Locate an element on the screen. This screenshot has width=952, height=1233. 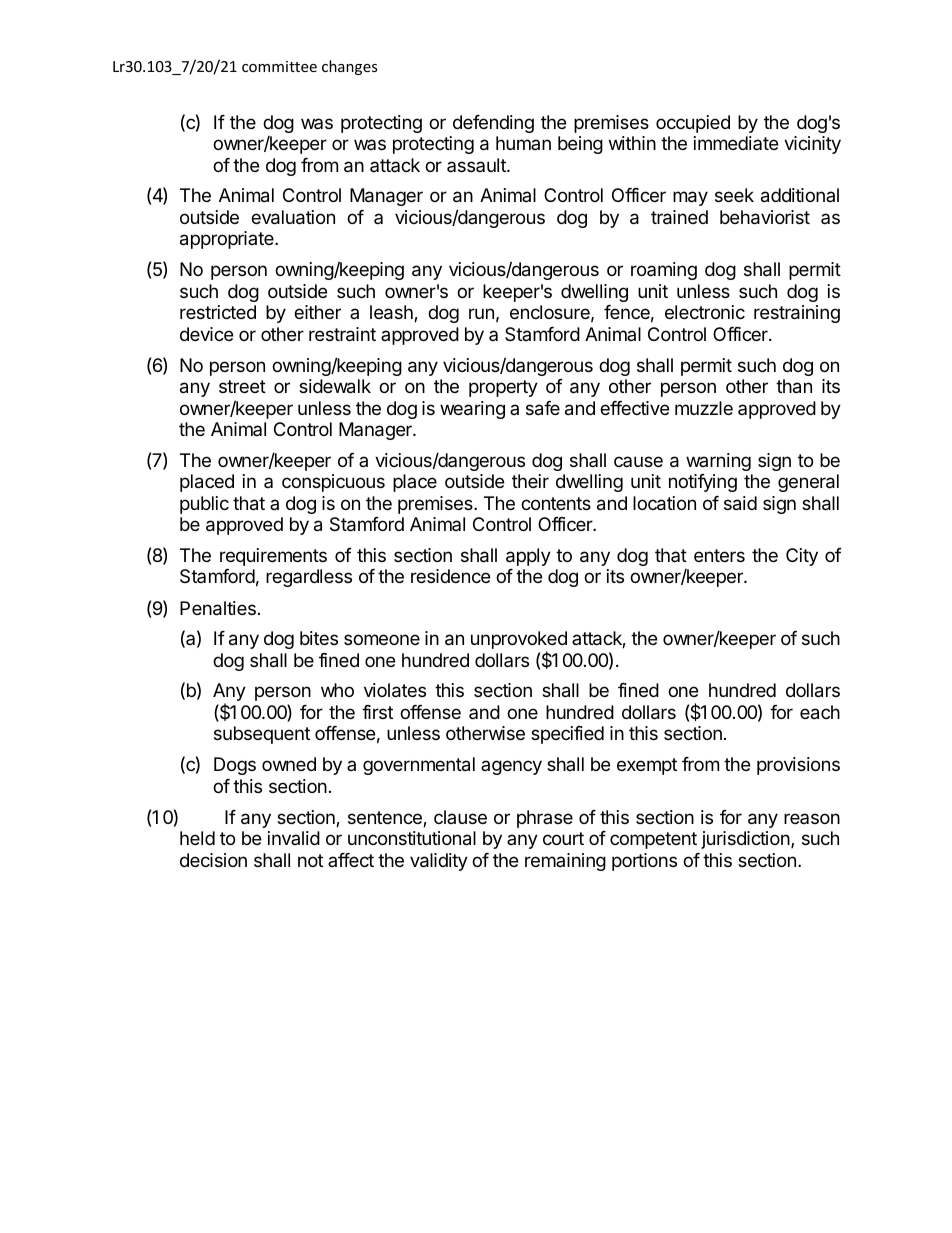
run is located at coordinates (481, 313).
